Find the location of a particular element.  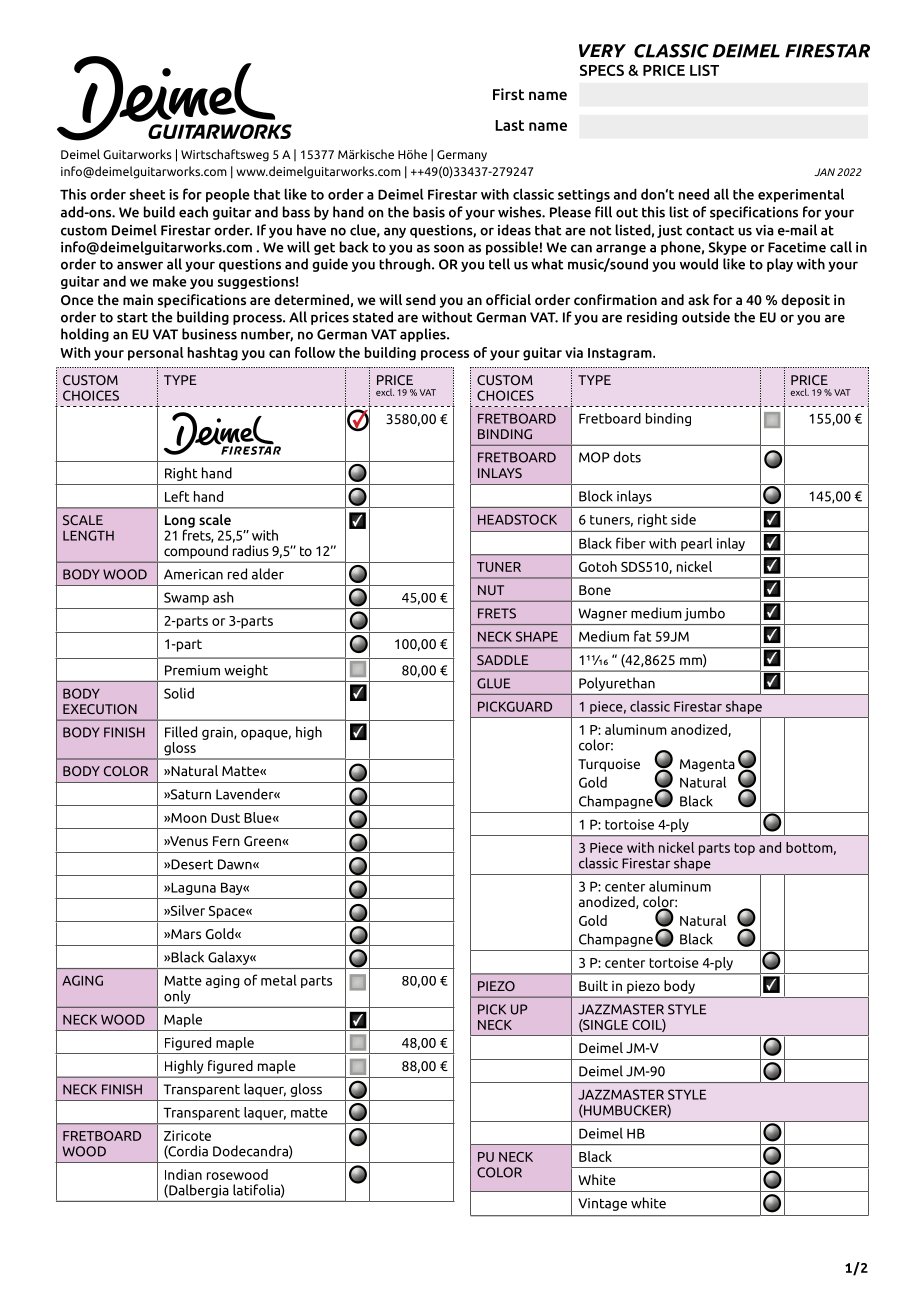

JAN is located at coordinates (824, 172).
